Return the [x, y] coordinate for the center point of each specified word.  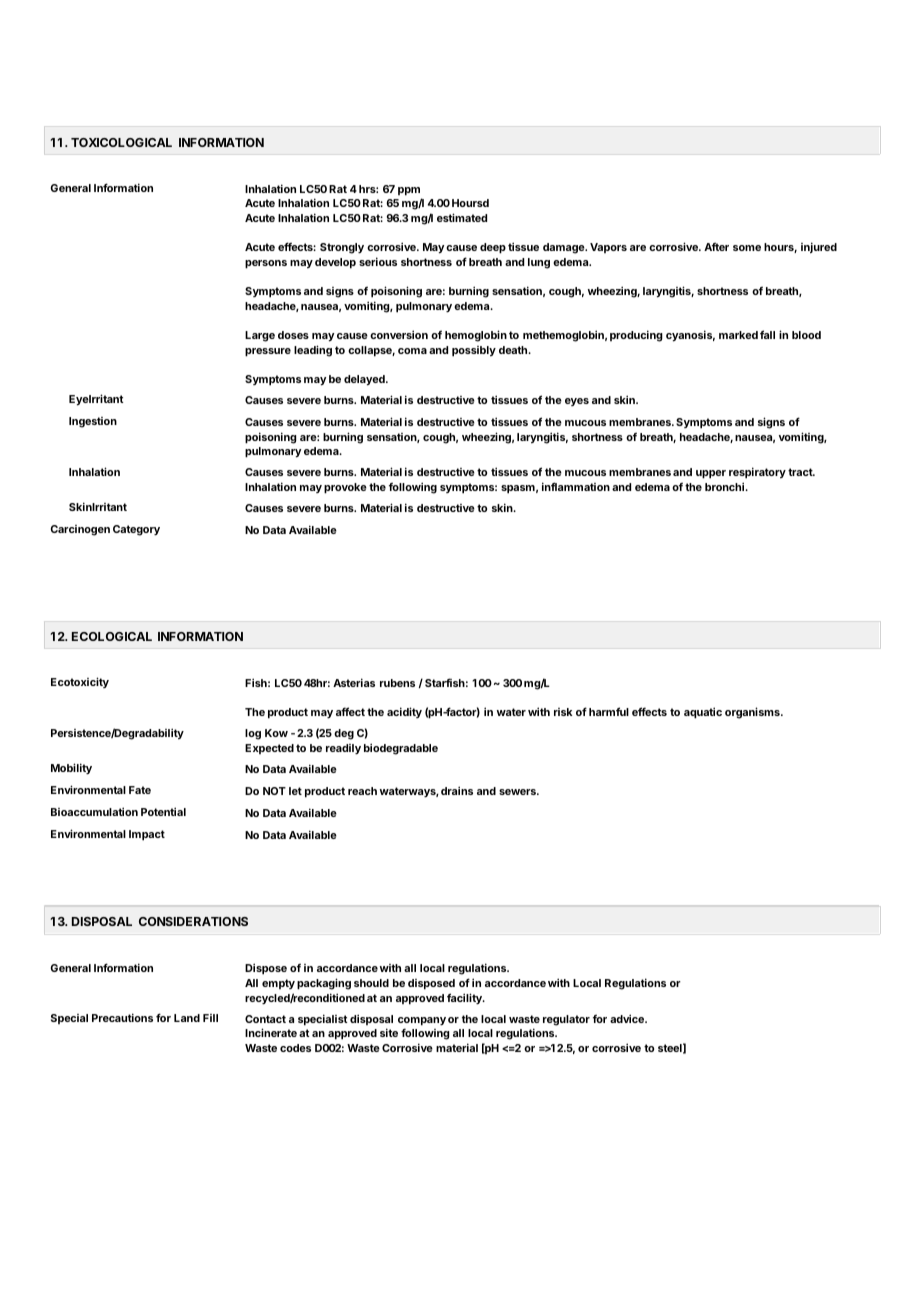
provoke [345, 488]
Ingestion [93, 422]
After [716, 246]
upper [711, 474]
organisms [753, 713]
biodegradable [401, 749]
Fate [140, 790]
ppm [409, 191]
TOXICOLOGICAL [121, 142]
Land [187, 1018]
